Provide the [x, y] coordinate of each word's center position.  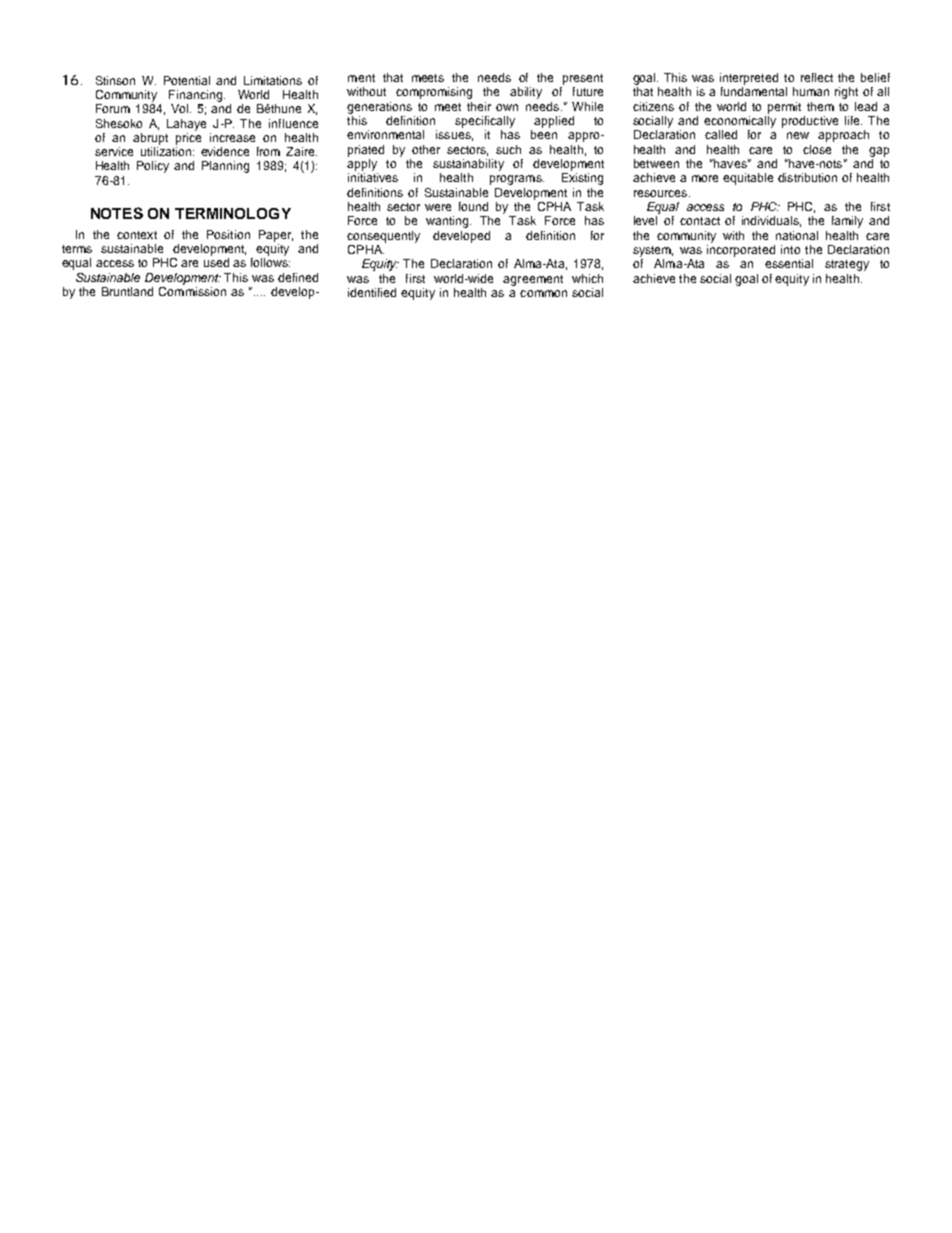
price [188, 137]
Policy [153, 167]
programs [517, 180]
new [798, 135]
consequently [383, 237]
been [544, 134]
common [543, 293]
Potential [187, 80]
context [137, 235]
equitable [748, 179]
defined [298, 277]
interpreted [749, 79]
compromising [434, 93]
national [797, 235]
